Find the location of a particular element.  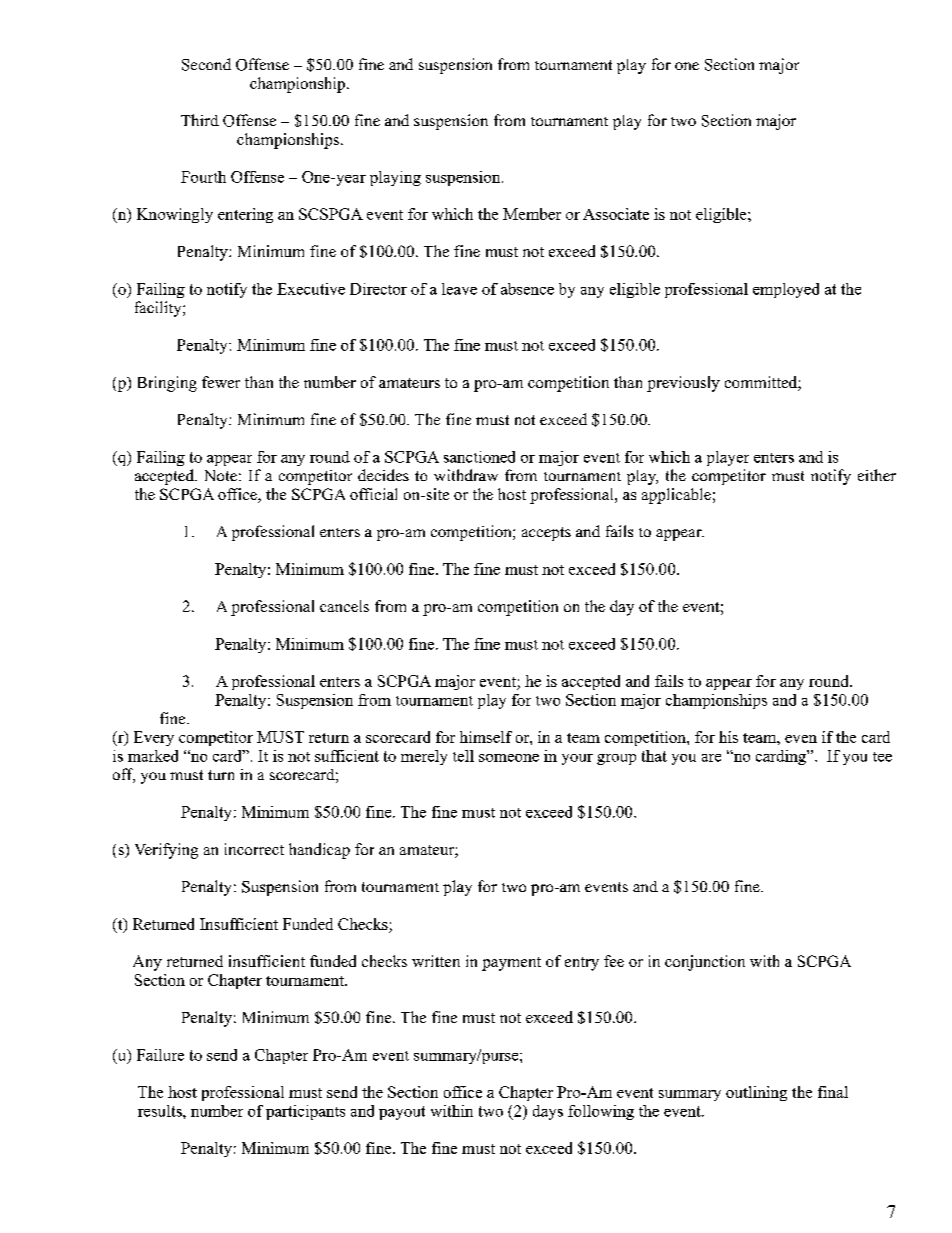

himself is located at coordinates (486, 737).
